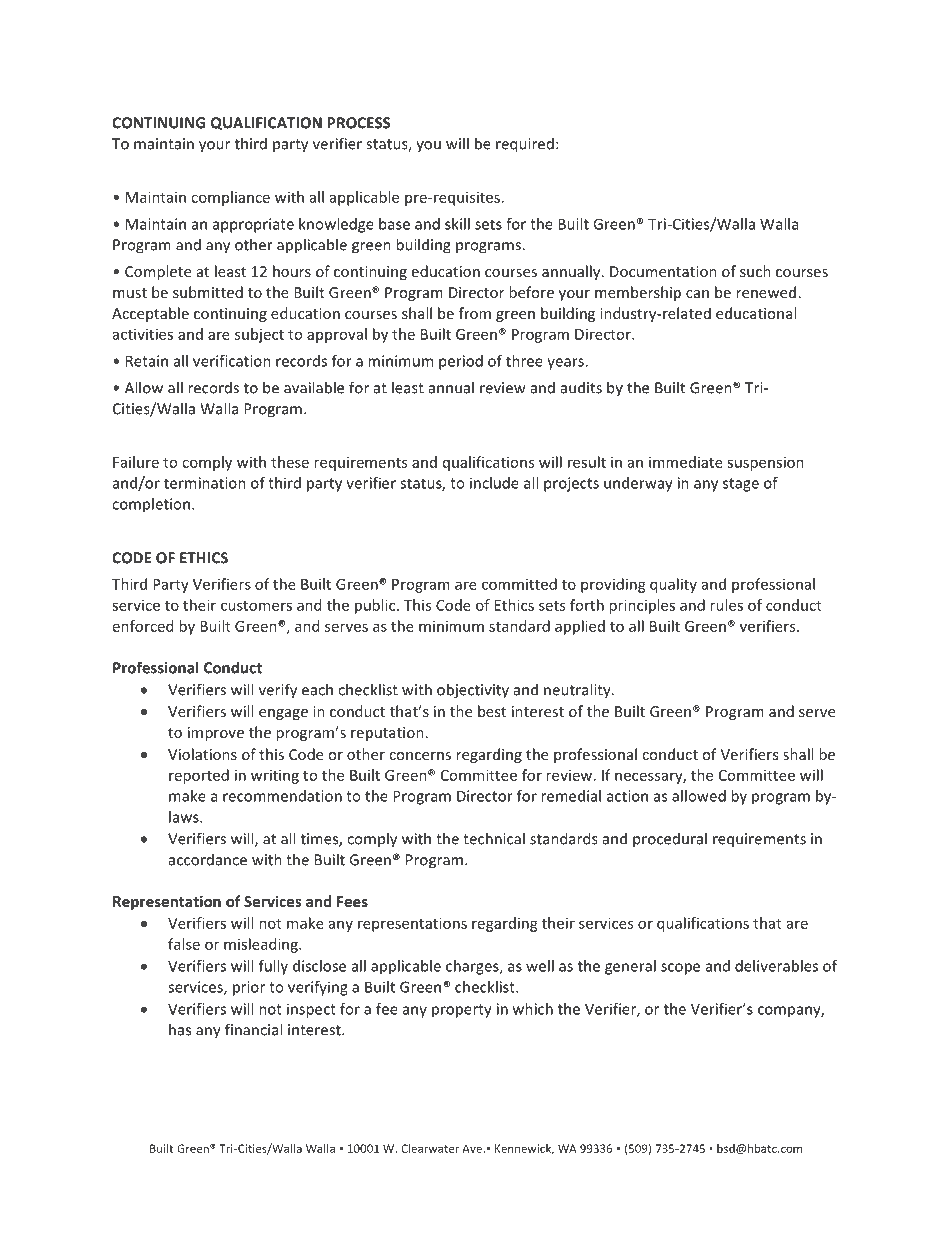 Image resolution: width=952 pixels, height=1233 pixels. I want to click on has, so click(180, 1029).
